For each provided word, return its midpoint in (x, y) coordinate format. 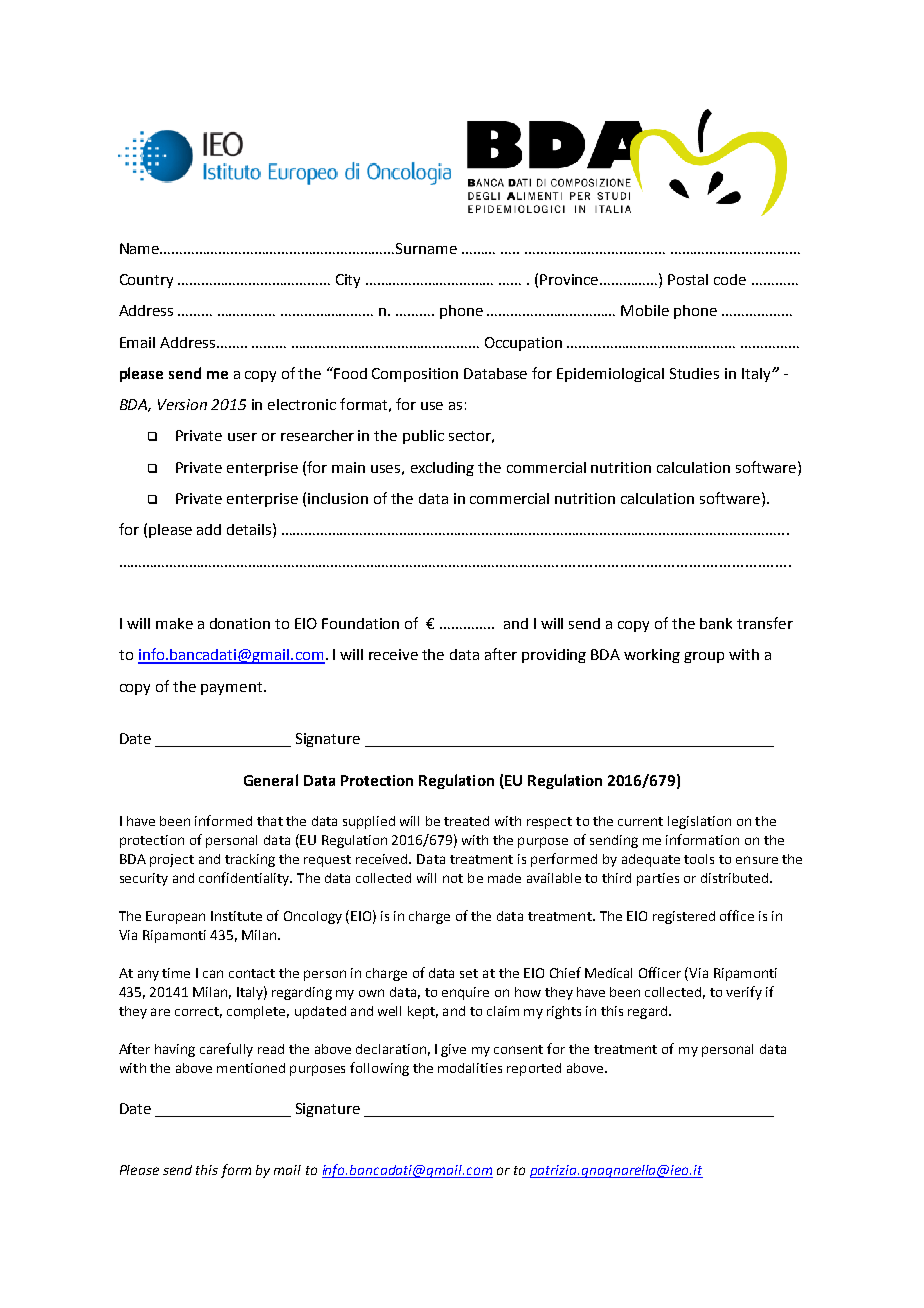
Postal (688, 279)
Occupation (523, 344)
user (242, 437)
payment (233, 688)
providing (554, 656)
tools (699, 859)
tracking (250, 860)
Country (146, 281)
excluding (442, 469)
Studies (694, 373)
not (453, 878)
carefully (226, 1050)
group (704, 657)
